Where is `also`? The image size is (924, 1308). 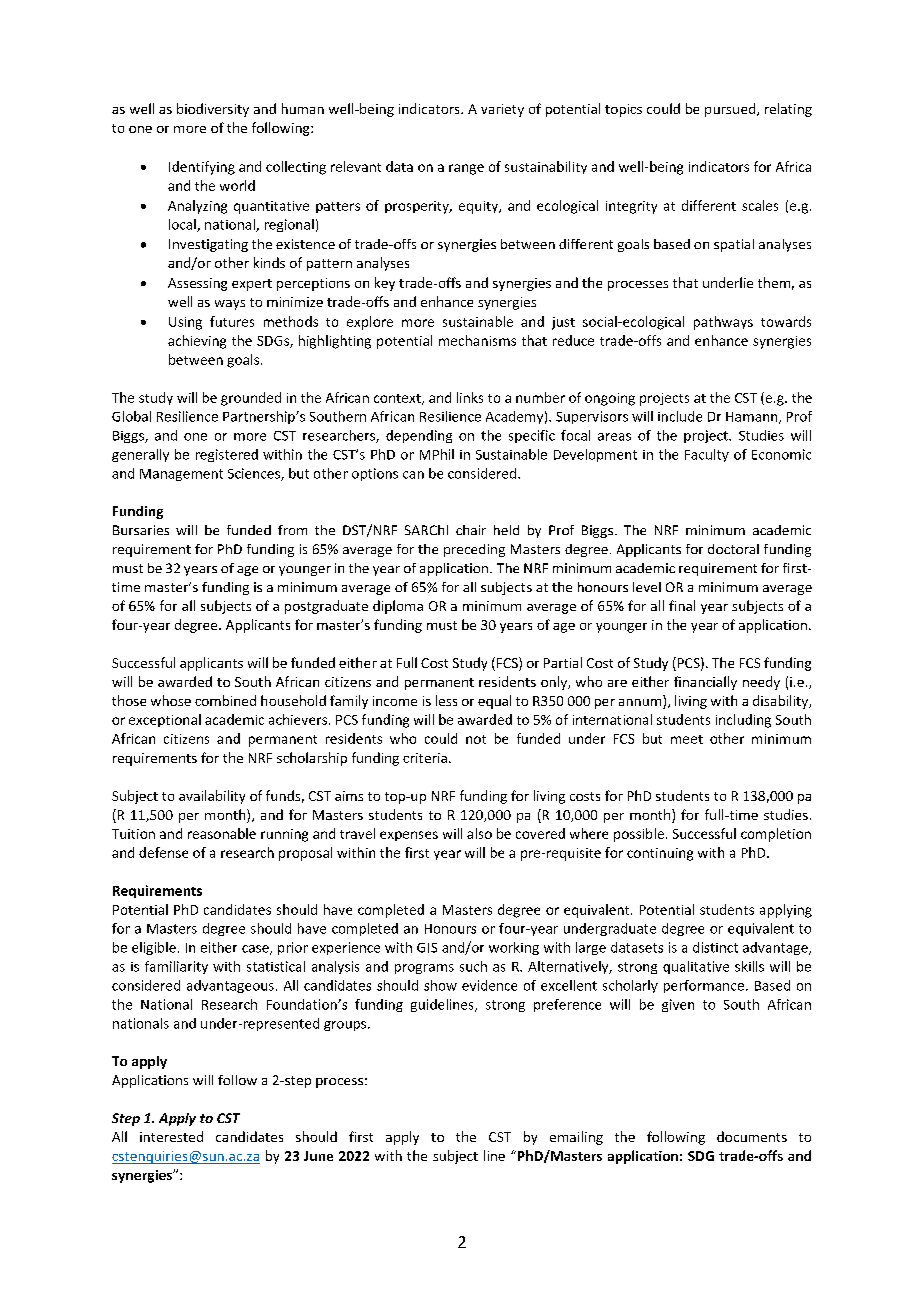 also is located at coordinates (479, 833).
